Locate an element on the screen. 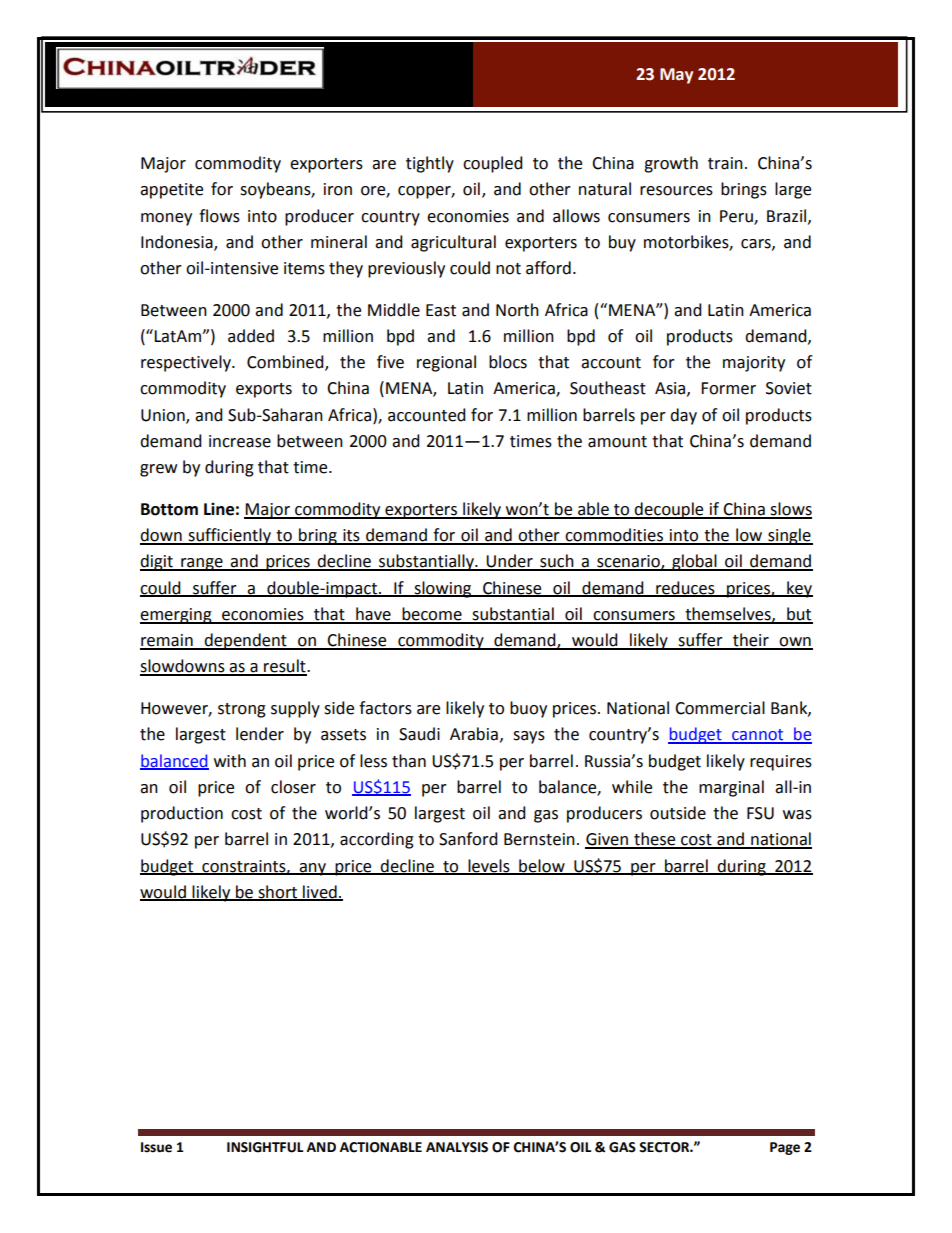 Image resolution: width=952 pixels, height=1233 pixels. day is located at coordinates (683, 416).
